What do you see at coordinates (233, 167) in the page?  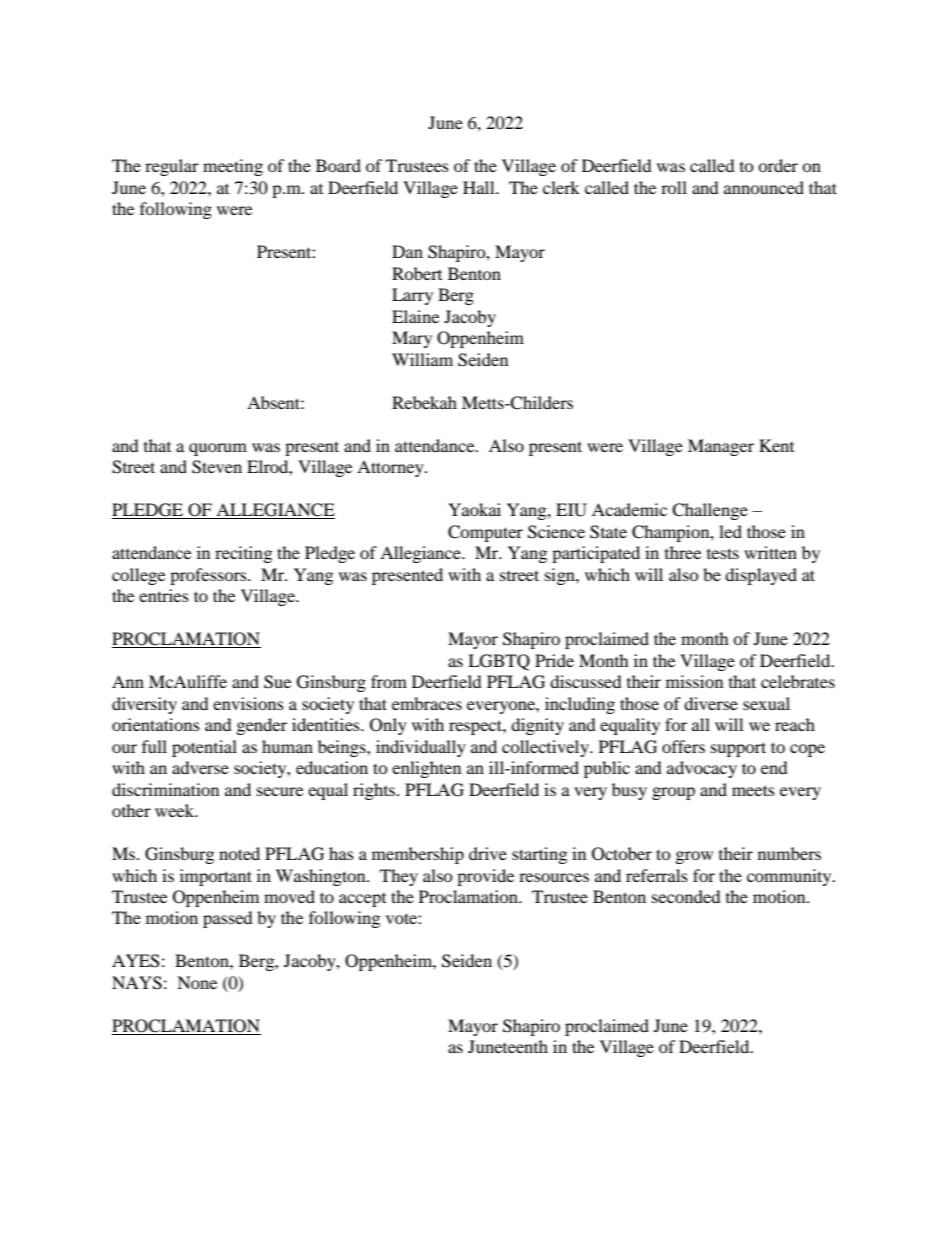 I see `meeting` at bounding box center [233, 167].
